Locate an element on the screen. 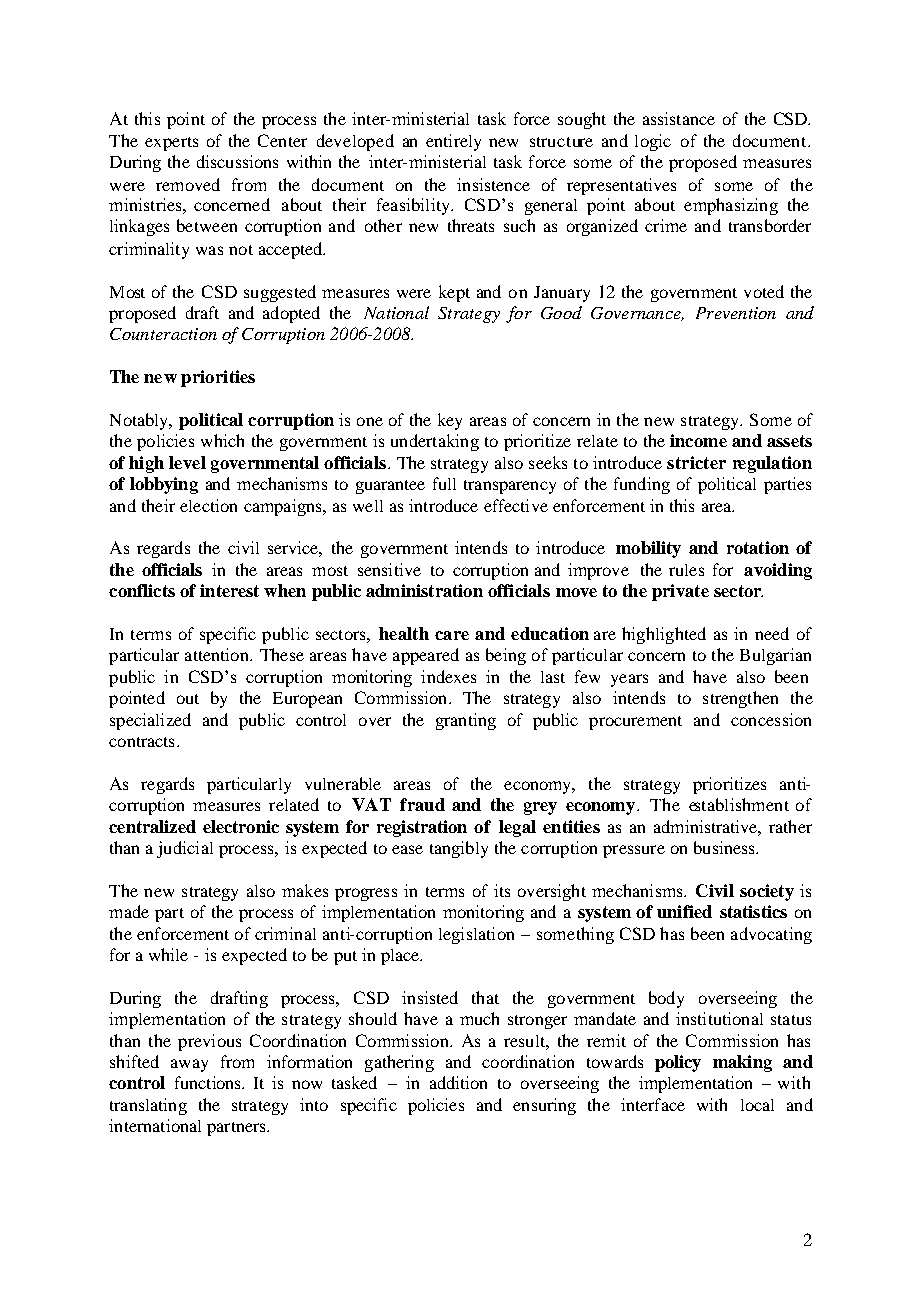 The width and height of the screenshot is (924, 1307). contracts is located at coordinates (141, 742).
